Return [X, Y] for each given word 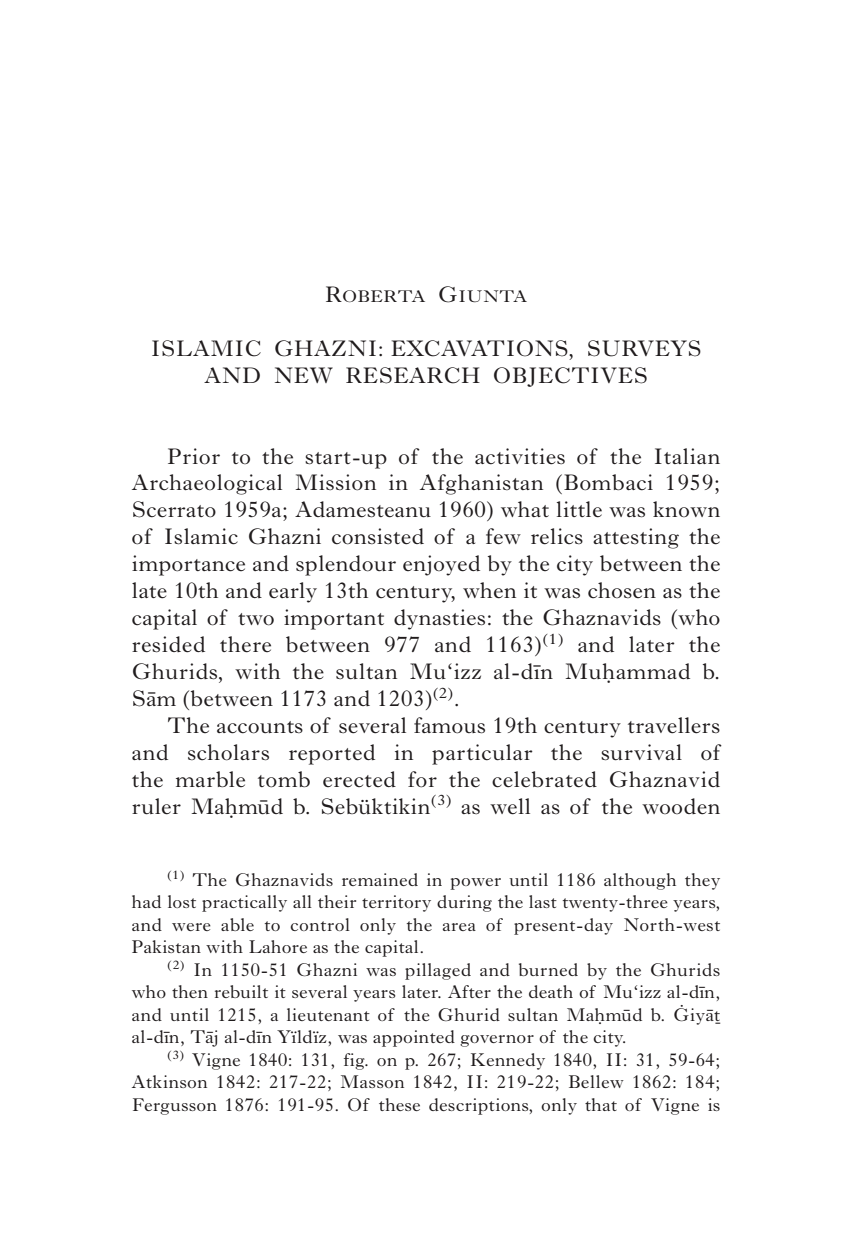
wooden [681, 806]
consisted [378, 536]
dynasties [439, 619]
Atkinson [169, 1081]
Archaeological [207, 484]
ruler [156, 806]
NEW [304, 375]
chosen [622, 590]
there [245, 644]
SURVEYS [644, 348]
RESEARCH [413, 375]
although [640, 881]
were [191, 927]
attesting [636, 538]
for [422, 779]
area [459, 927]
